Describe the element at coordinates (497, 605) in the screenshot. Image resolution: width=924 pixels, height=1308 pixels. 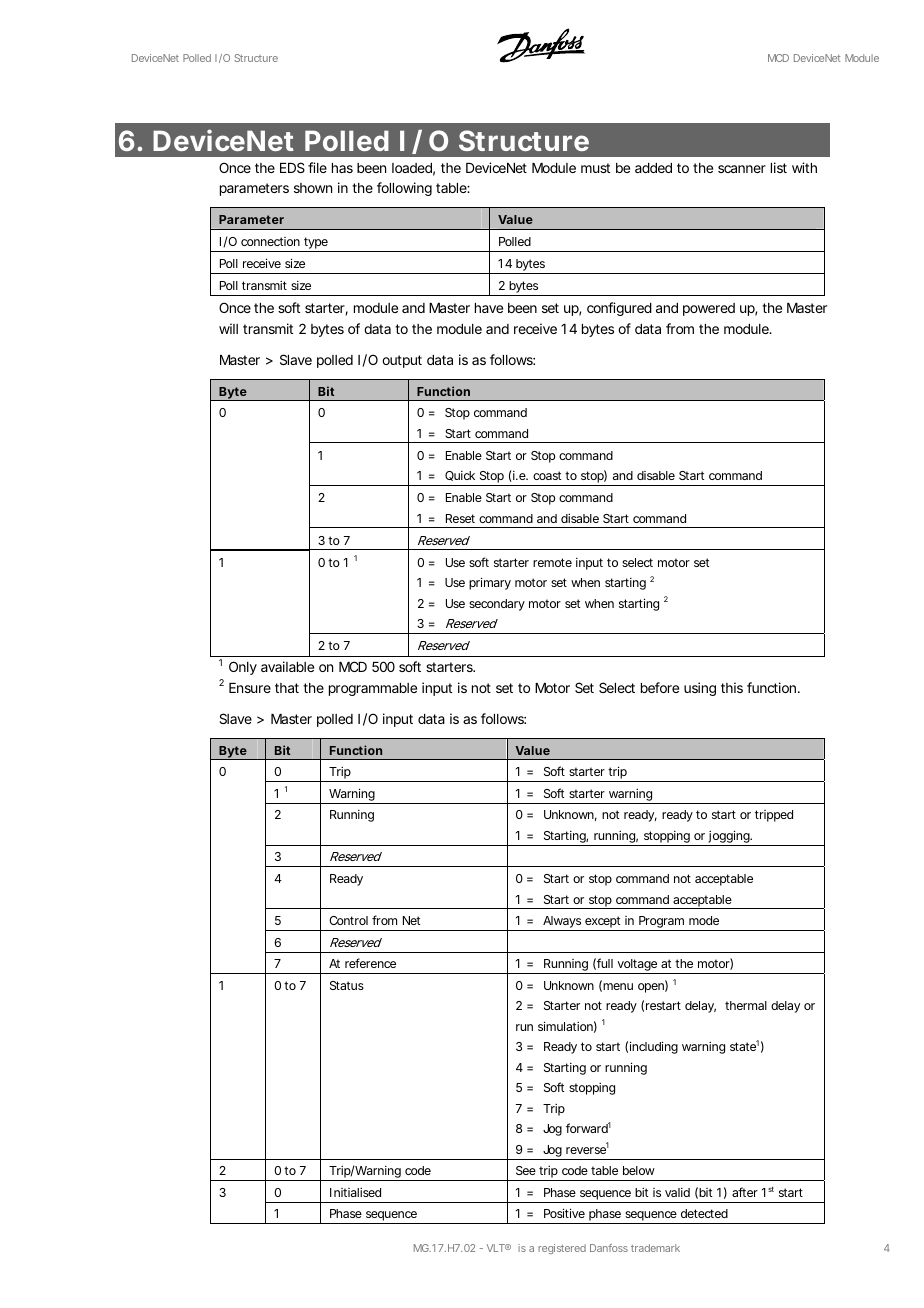
I see `secondary` at that location.
